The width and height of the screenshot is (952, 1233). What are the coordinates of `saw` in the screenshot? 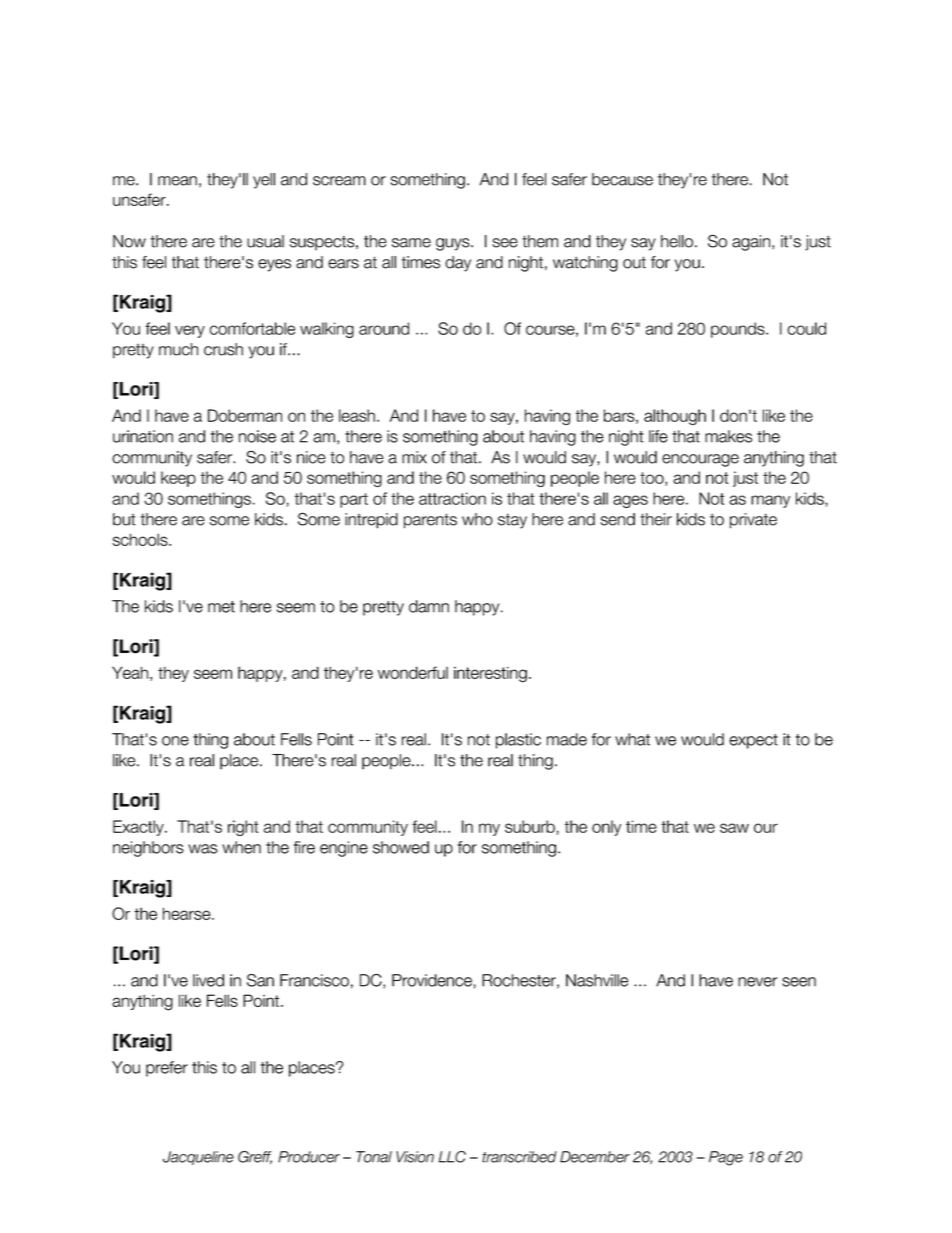 It's located at (734, 828).
